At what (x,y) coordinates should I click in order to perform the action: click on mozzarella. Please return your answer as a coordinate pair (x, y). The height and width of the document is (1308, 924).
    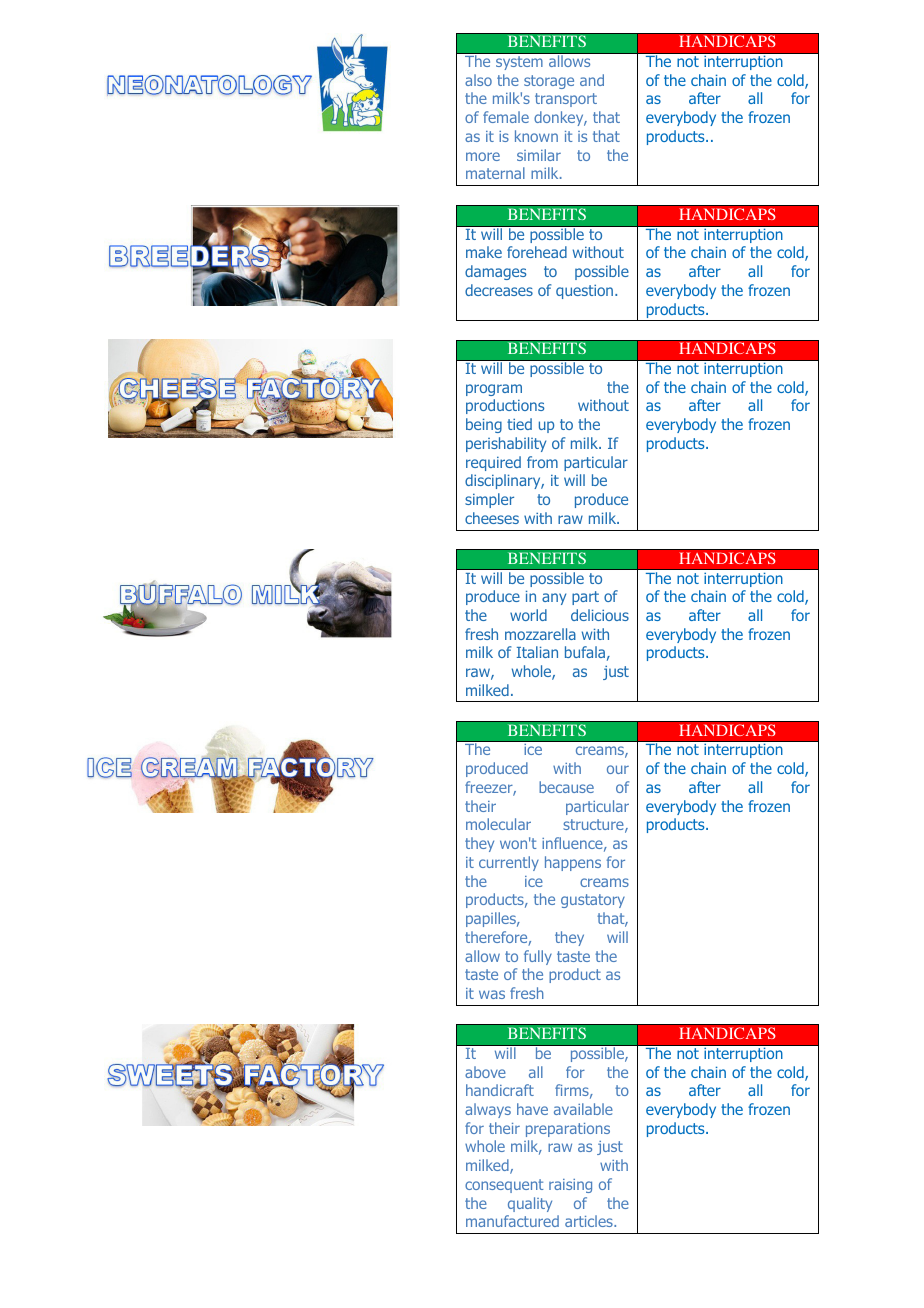
    Looking at the image, I should click on (540, 634).
